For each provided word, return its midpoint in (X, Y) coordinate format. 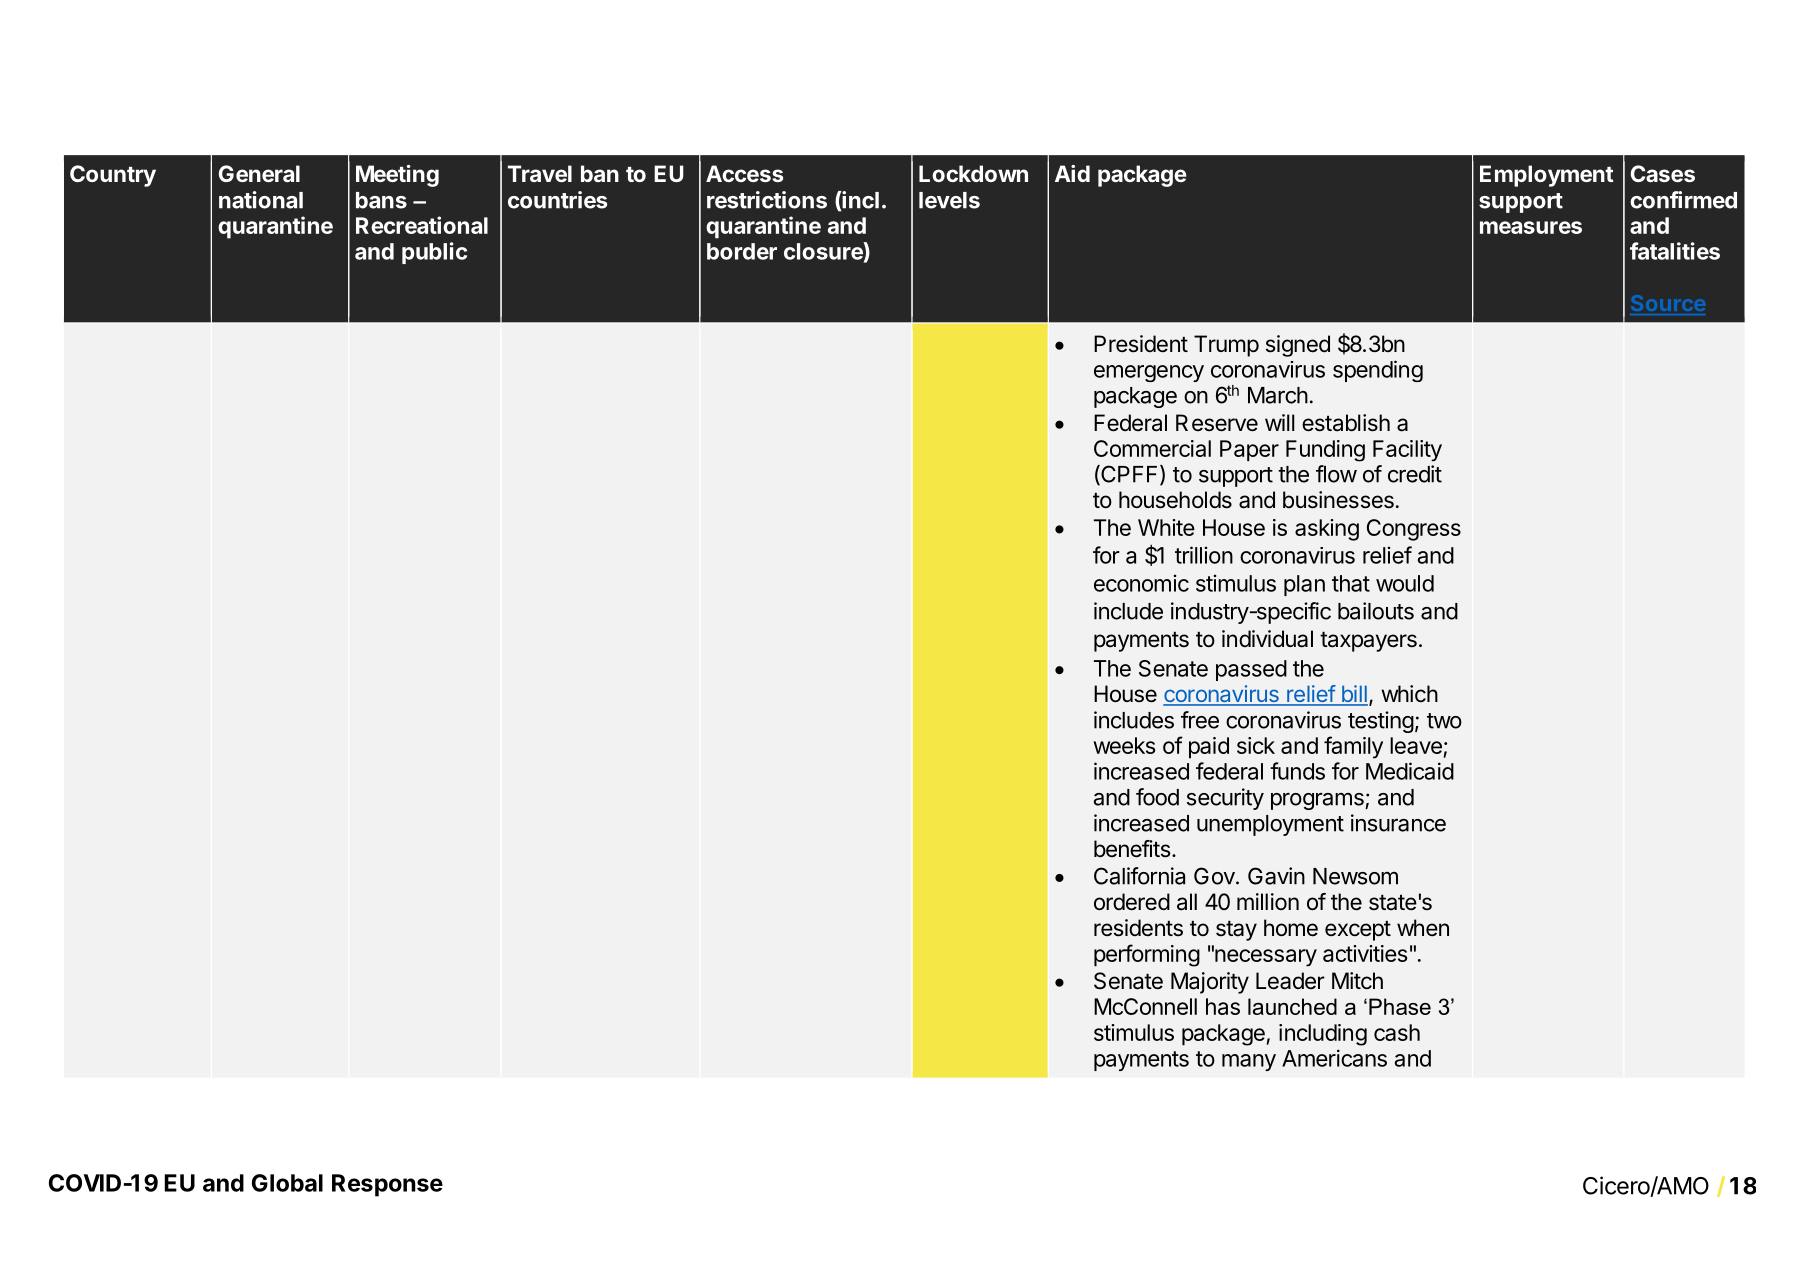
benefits (1132, 849)
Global (287, 1183)
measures (1531, 227)
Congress (1414, 530)
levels (949, 200)
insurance (1398, 823)
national (261, 200)
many (1249, 1062)
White (1166, 527)
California (1139, 876)
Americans (1334, 1058)
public (434, 253)
